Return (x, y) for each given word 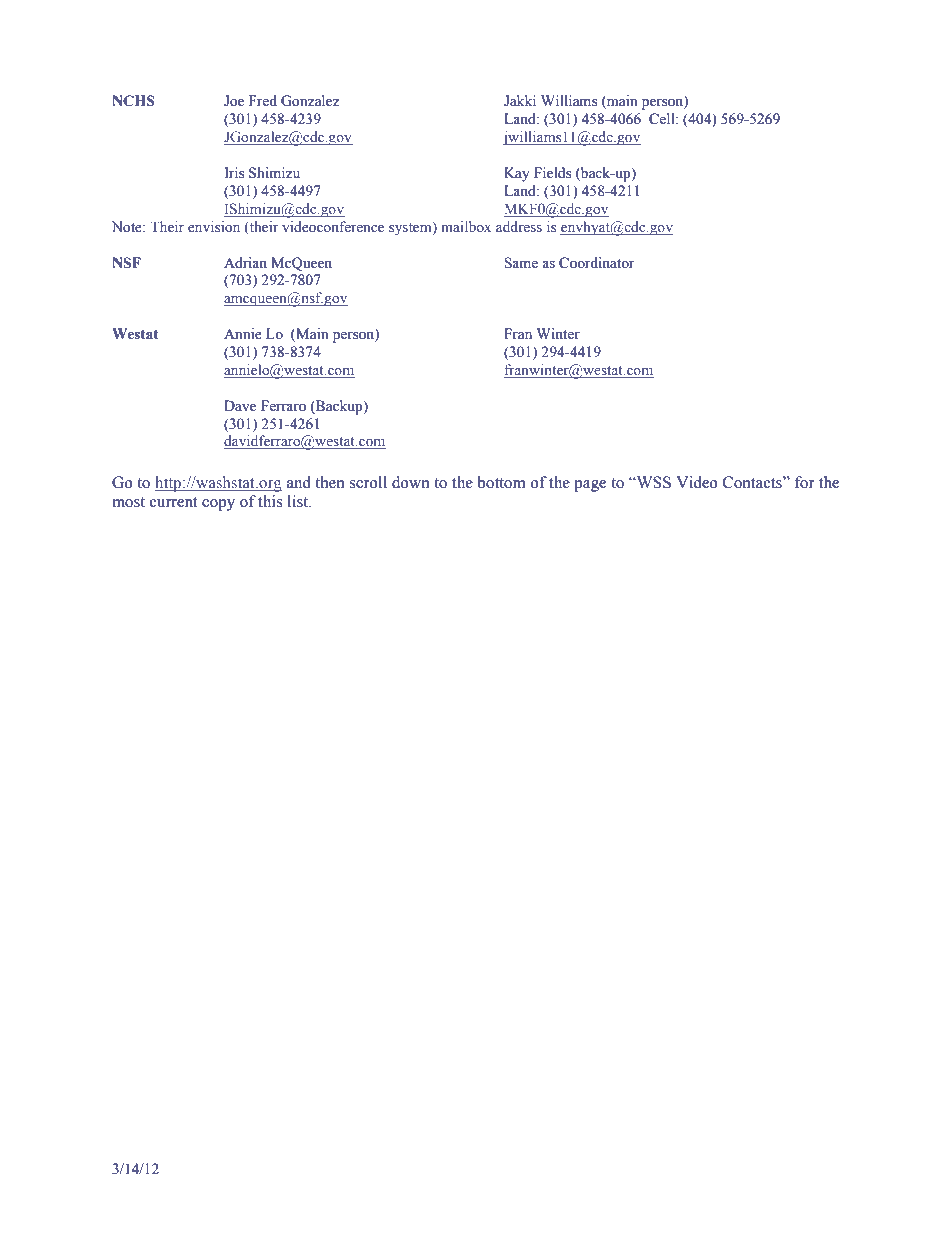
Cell (663, 119)
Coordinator (597, 263)
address (519, 226)
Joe (234, 101)
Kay (517, 174)
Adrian (245, 263)
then (330, 482)
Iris (234, 173)
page (590, 486)
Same (521, 263)
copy (218, 505)
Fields (552, 173)
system (411, 228)
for (805, 482)
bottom (502, 482)
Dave (240, 406)
